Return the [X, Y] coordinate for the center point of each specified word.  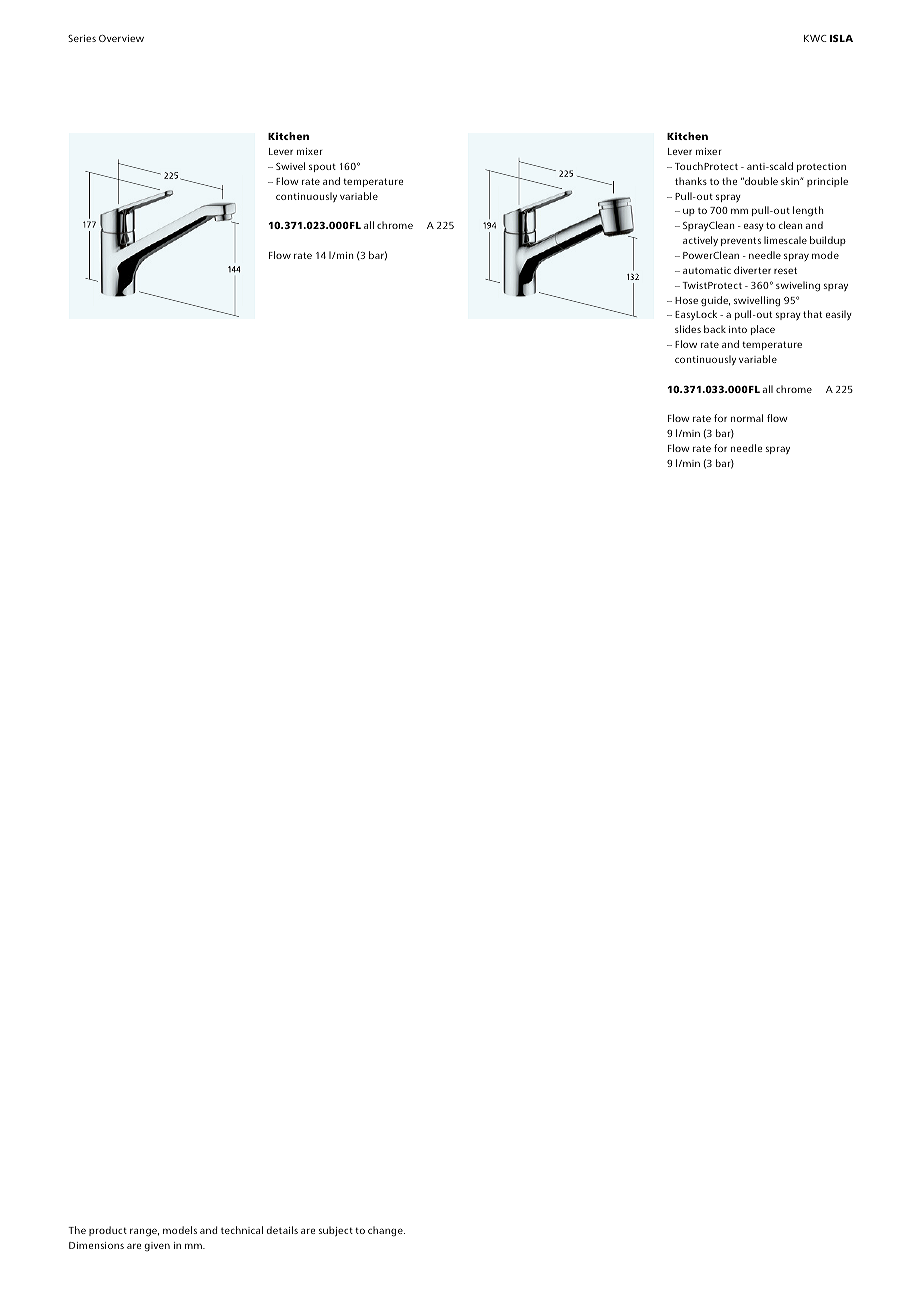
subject [336, 1231]
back [715, 329]
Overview [121, 38]
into [738, 329]
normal [747, 418]
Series [82, 38]
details [282, 1230]
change [386, 1231]
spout [322, 167]
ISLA [841, 38]
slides [688, 329]
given [157, 1246]
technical [242, 1230]
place [763, 330]
